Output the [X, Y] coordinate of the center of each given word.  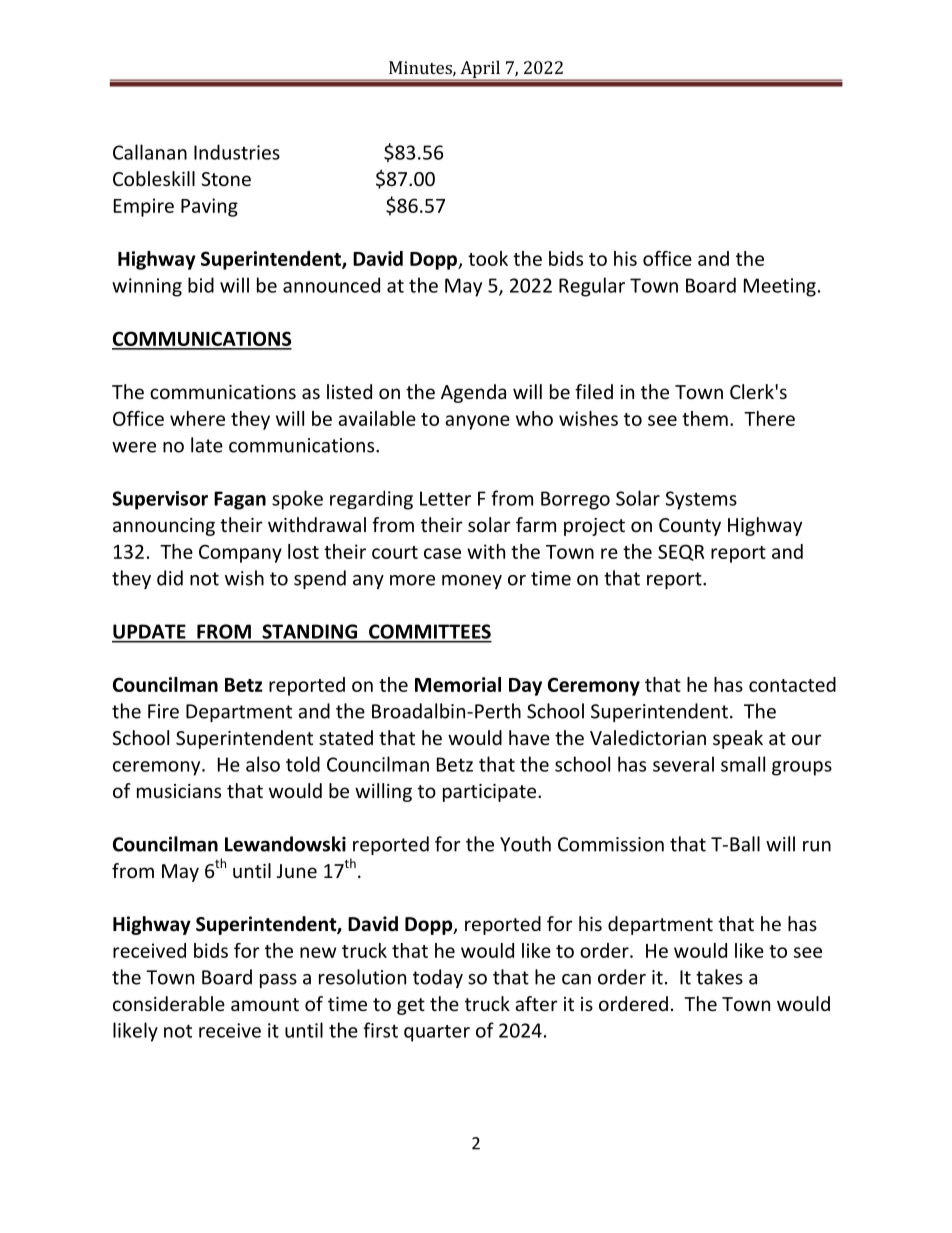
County [690, 527]
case [442, 553]
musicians [179, 791]
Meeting [780, 287]
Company [240, 553]
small [743, 764]
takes [719, 977]
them [705, 418]
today [438, 978]
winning [147, 287]
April [480, 70]
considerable [169, 1003]
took [488, 258]
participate [491, 793]
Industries [237, 152]
